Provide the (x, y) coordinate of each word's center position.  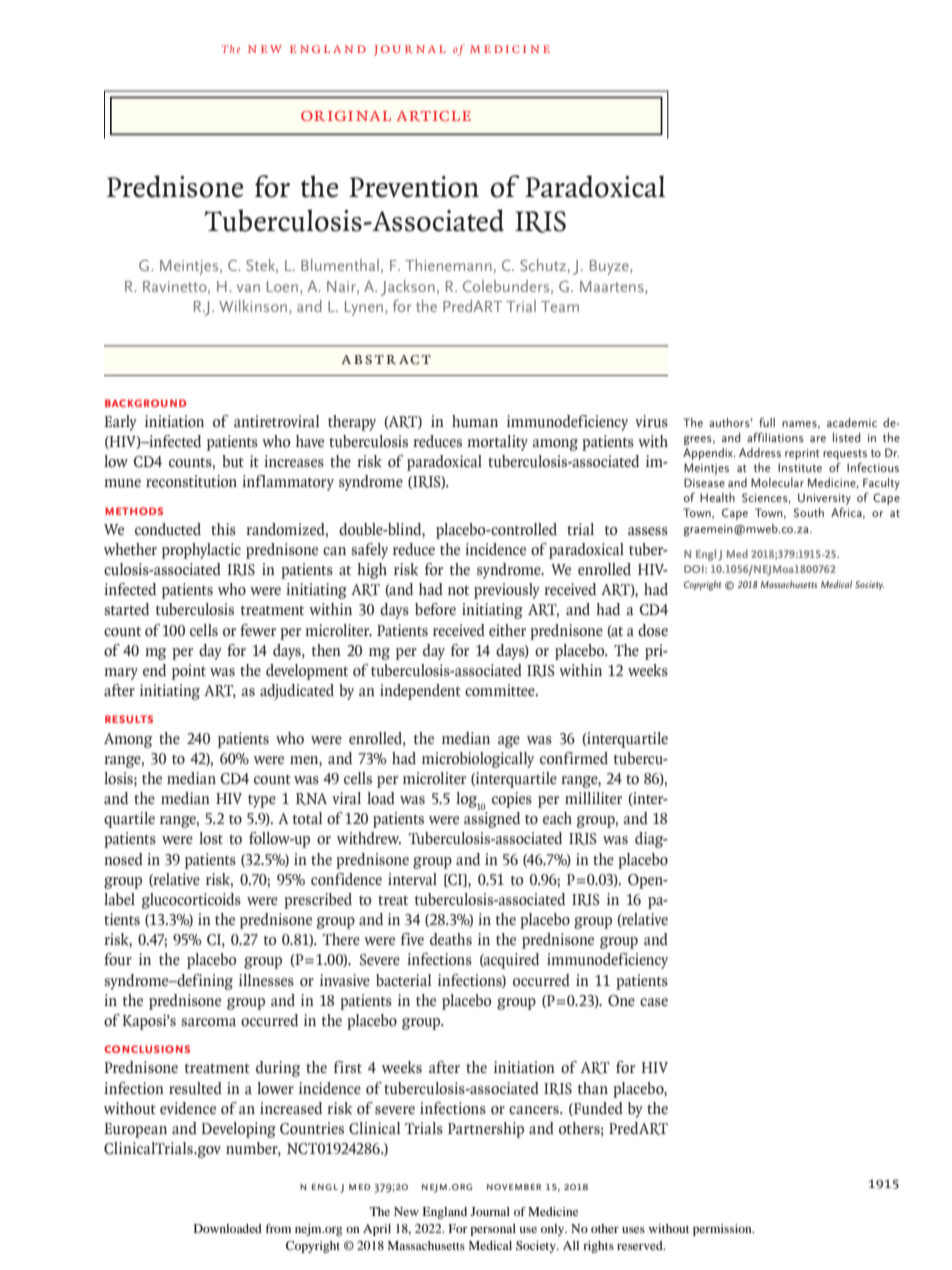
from (278, 1228)
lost (211, 838)
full (767, 422)
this (223, 529)
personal (493, 1230)
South (809, 512)
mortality (497, 443)
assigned (492, 820)
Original (346, 116)
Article (433, 116)
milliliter (593, 798)
